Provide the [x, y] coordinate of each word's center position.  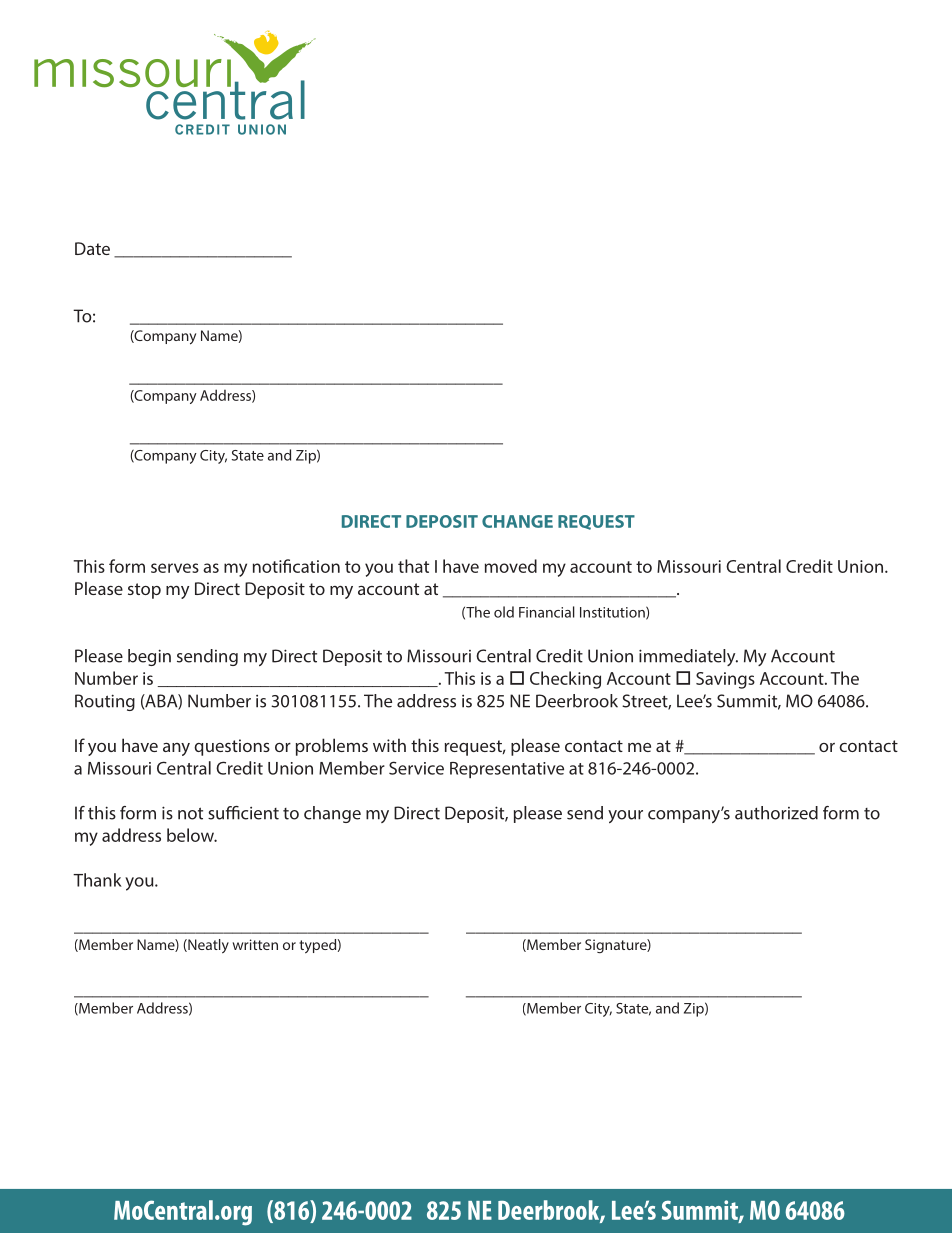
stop [144, 591]
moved [511, 566]
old [504, 612]
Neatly [207, 946]
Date [92, 248]
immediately [688, 657]
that [413, 566]
